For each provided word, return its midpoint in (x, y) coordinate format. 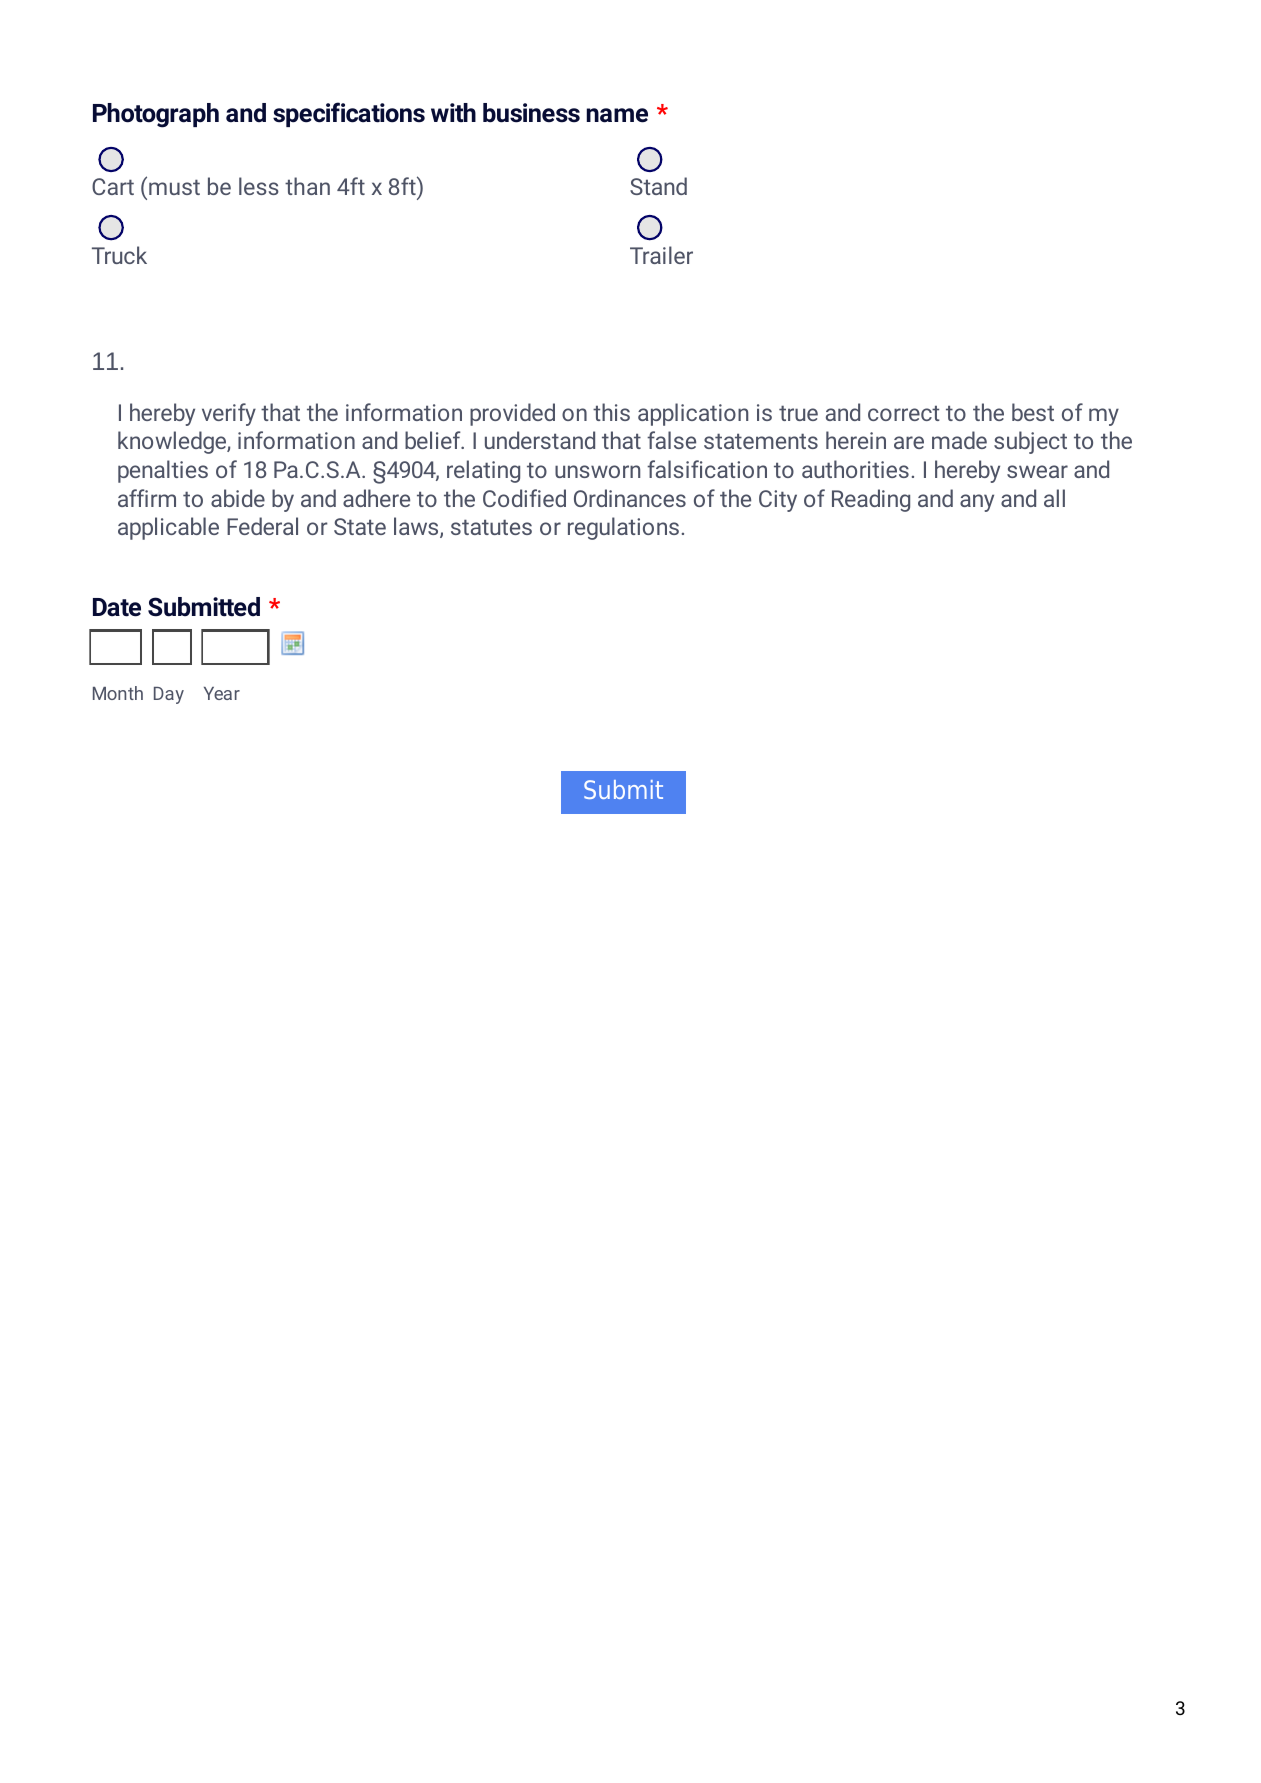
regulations (623, 528)
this (611, 412)
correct (904, 413)
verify (229, 414)
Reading (871, 500)
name (617, 115)
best (1033, 412)
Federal (262, 526)
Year (222, 693)
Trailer (661, 255)
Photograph (156, 115)
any (977, 503)
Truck (119, 255)
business (531, 113)
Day (169, 695)
